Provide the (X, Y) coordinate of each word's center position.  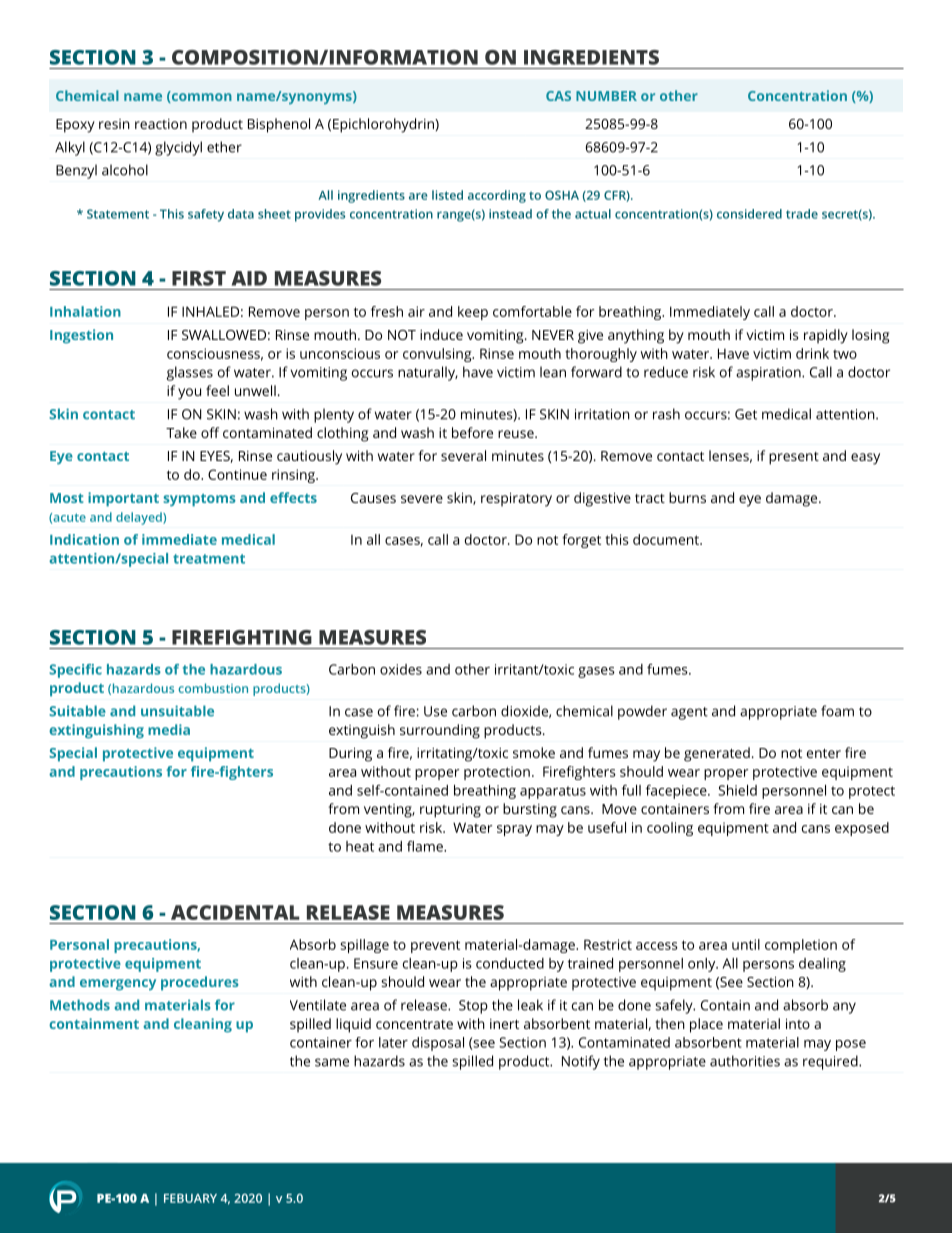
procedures (200, 983)
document (667, 539)
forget (581, 541)
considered (749, 214)
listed (447, 195)
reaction (161, 124)
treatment (209, 559)
